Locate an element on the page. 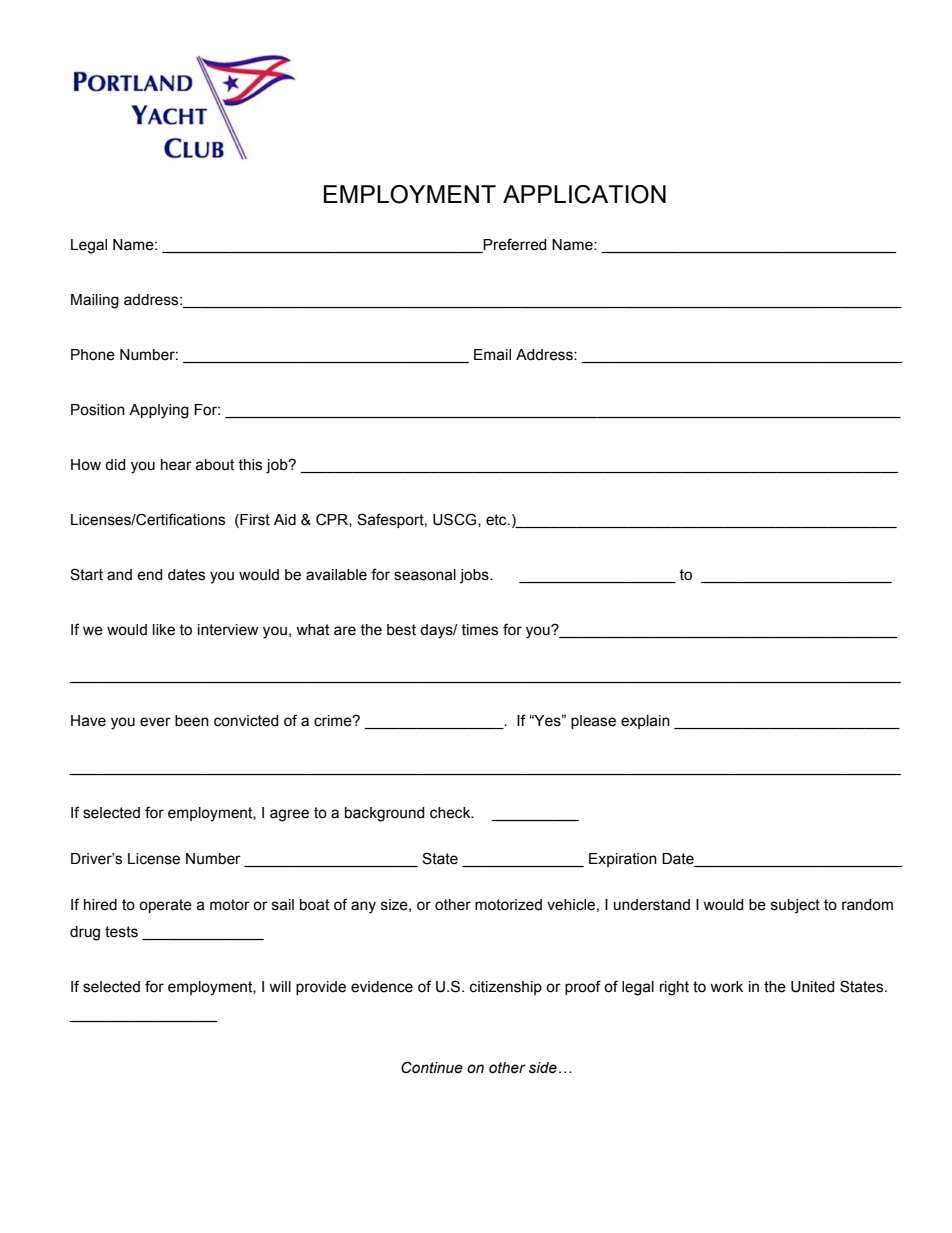  Email is located at coordinates (492, 355).
